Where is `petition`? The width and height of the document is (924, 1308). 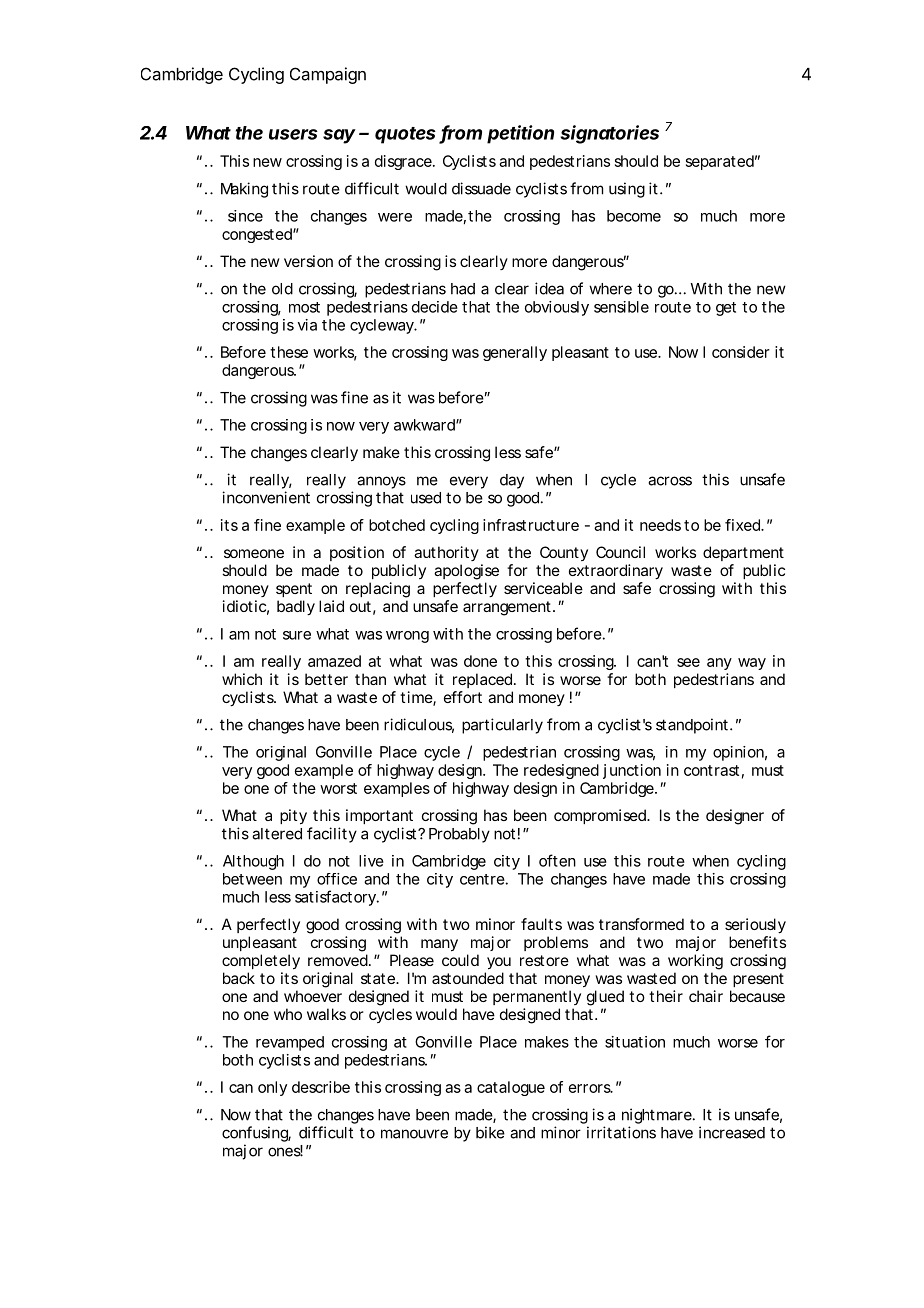
petition is located at coordinates (520, 134).
